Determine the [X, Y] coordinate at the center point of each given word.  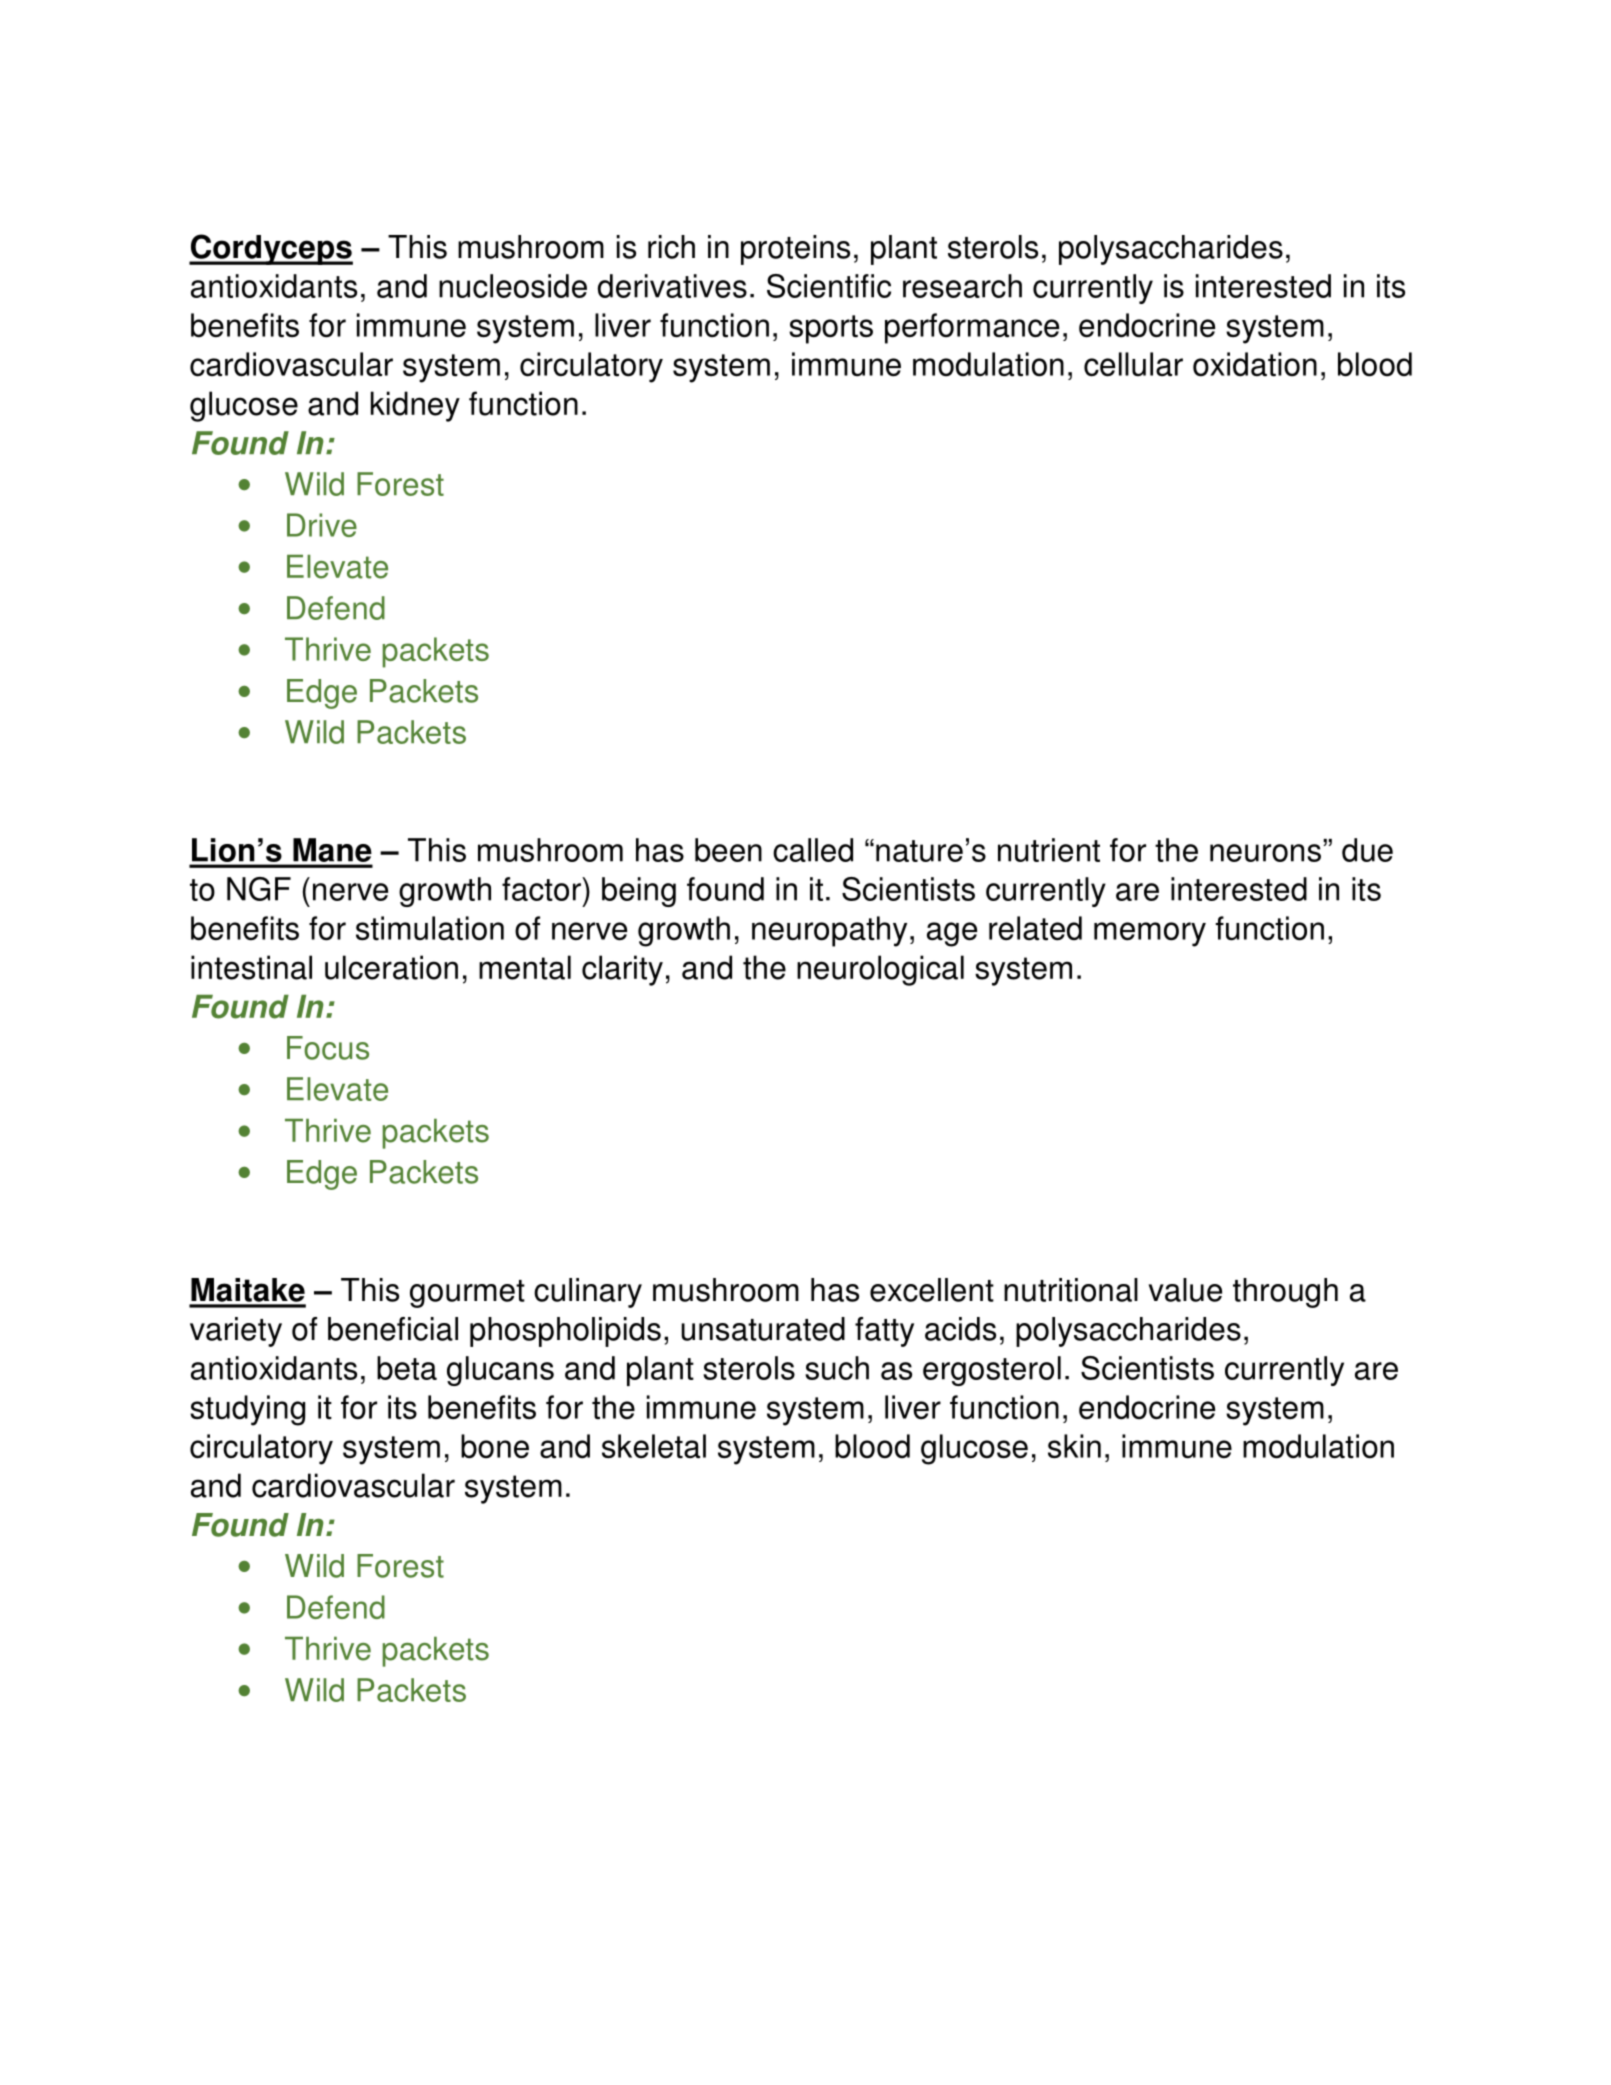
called [813, 850]
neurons [1265, 853]
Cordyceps [271, 249]
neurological [880, 970]
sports [831, 329]
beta [407, 1368]
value [1185, 1290]
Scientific [829, 286]
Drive [322, 525]
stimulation [430, 928]
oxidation [1255, 364]
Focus [328, 1048]
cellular [1133, 364]
